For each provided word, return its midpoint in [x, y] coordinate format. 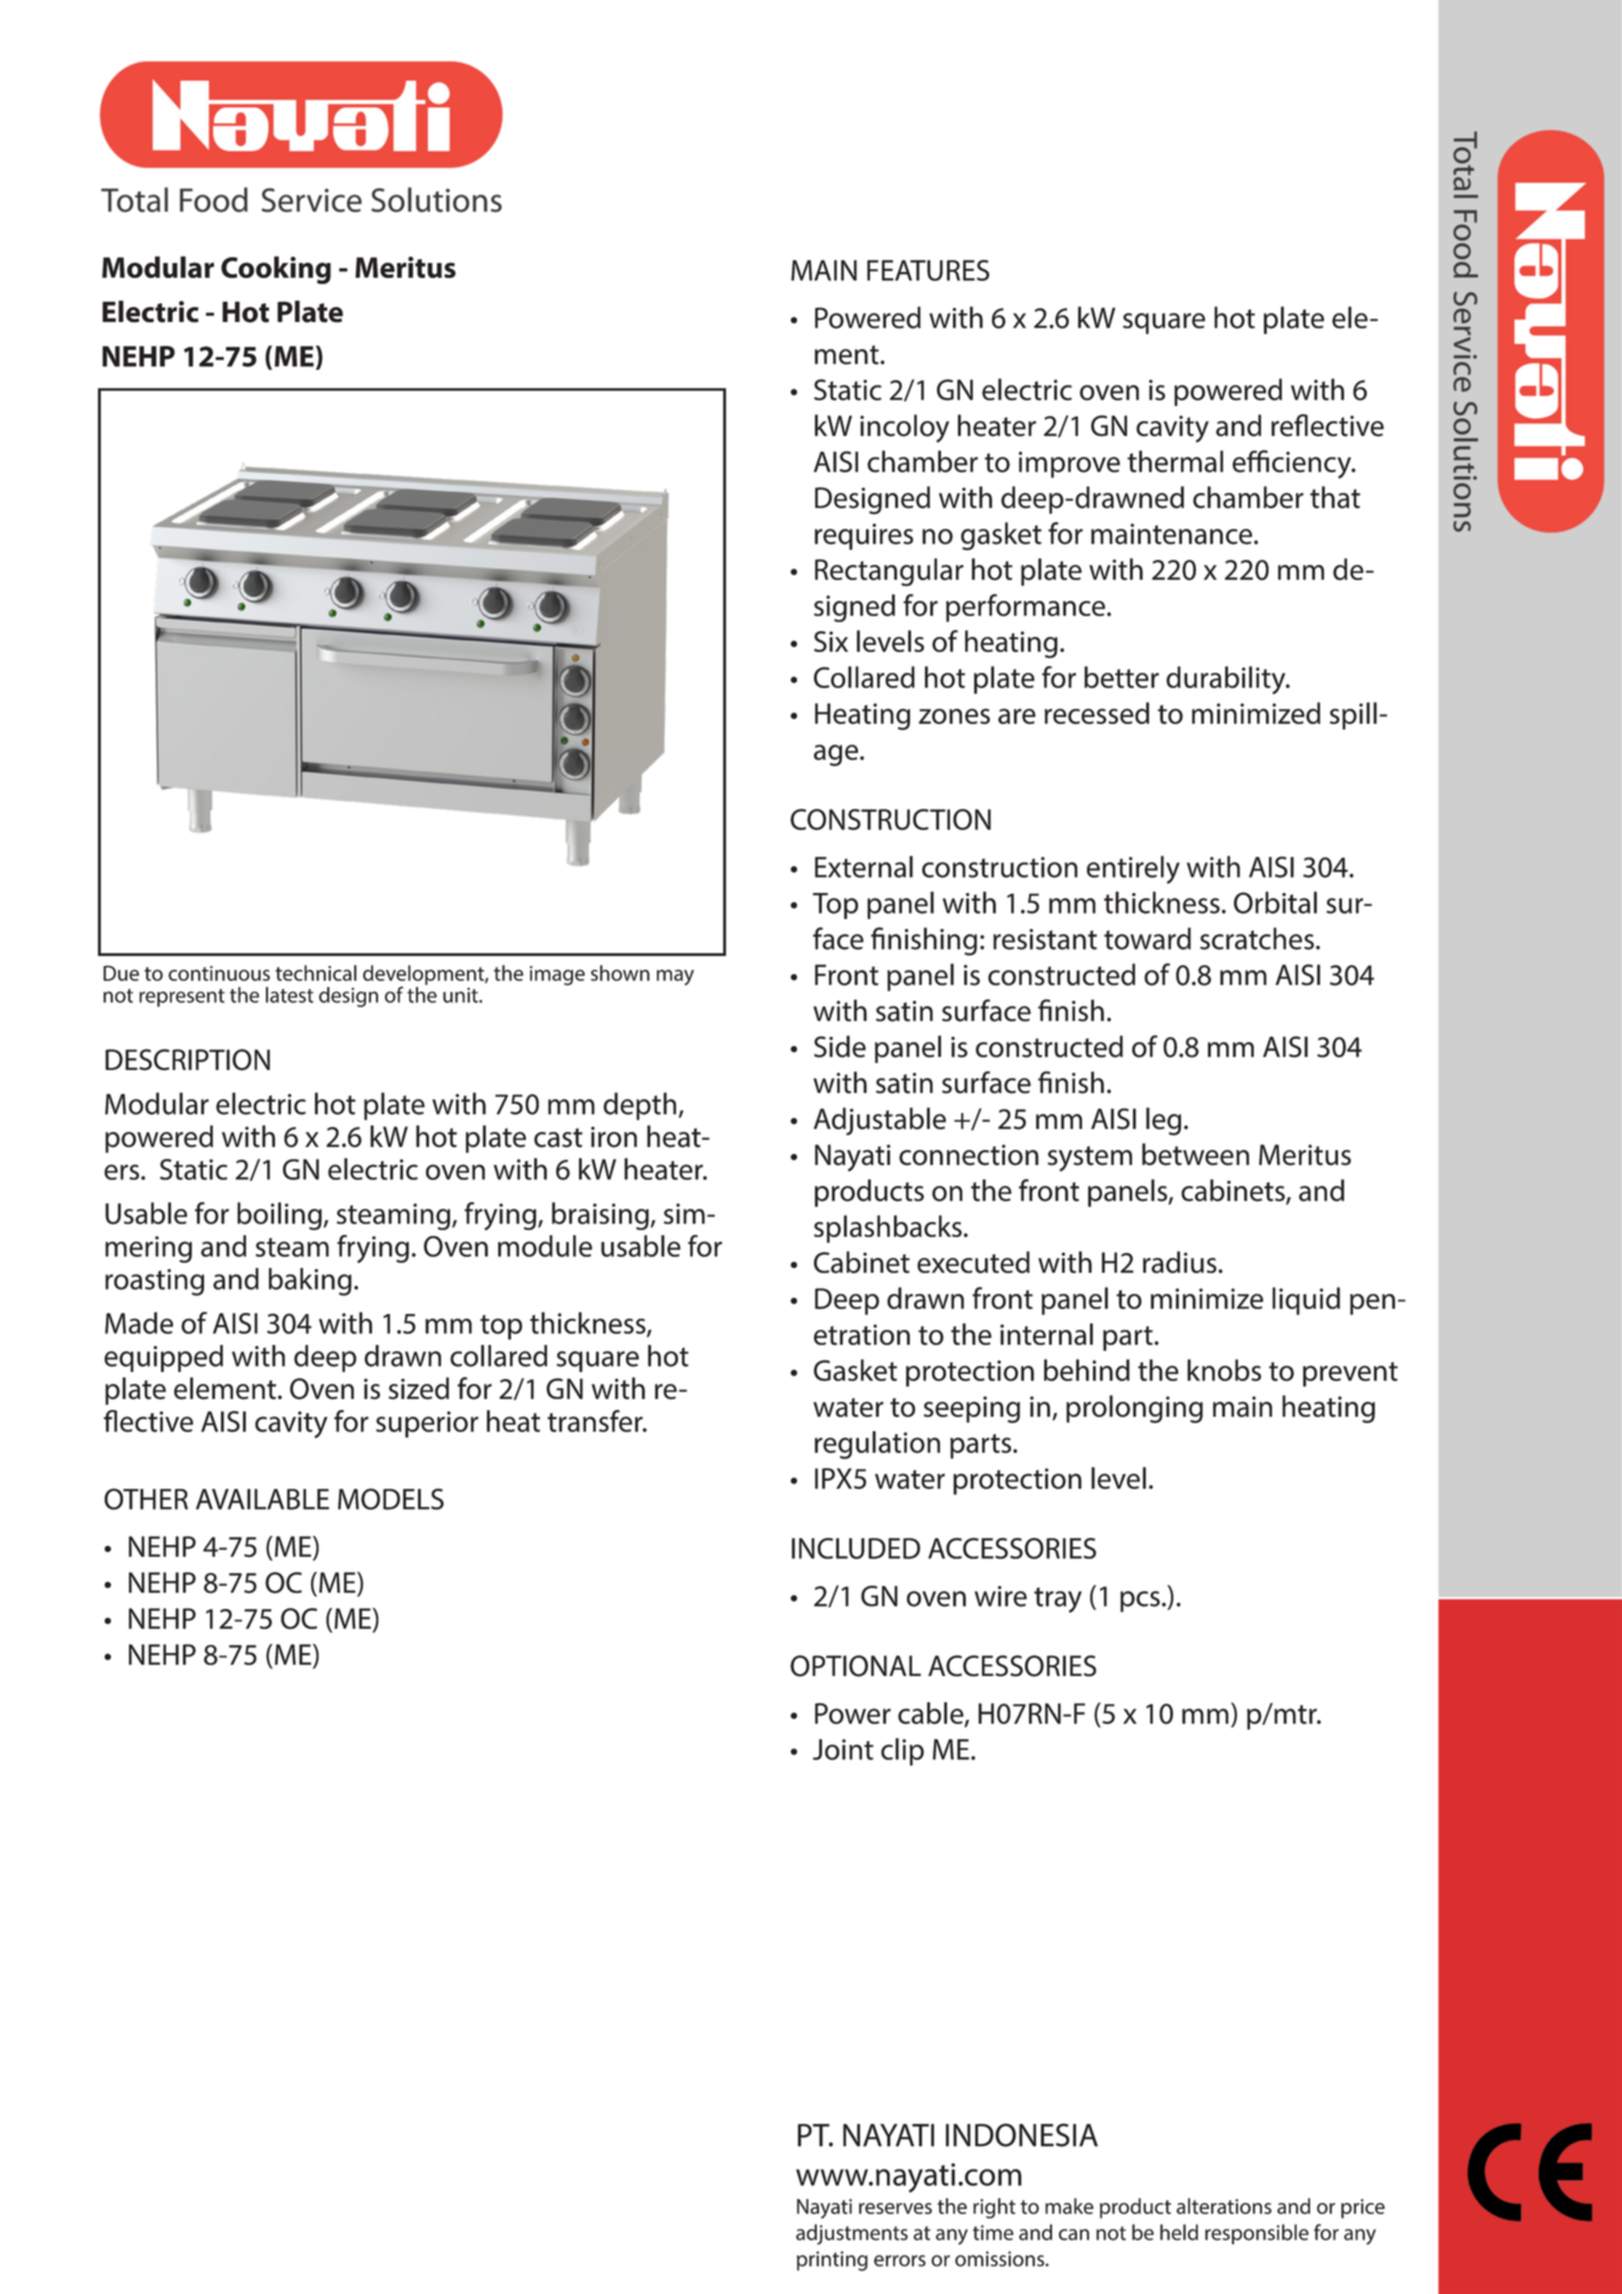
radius [1181, 1262]
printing [832, 2261]
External [864, 867]
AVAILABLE [262, 1499]
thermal [1175, 461]
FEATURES [928, 270]
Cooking [276, 270]
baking [310, 1282]
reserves [895, 2208]
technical [316, 973]
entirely [1133, 870]
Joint [843, 1749]
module [545, 1246]
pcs [1140, 1601]
